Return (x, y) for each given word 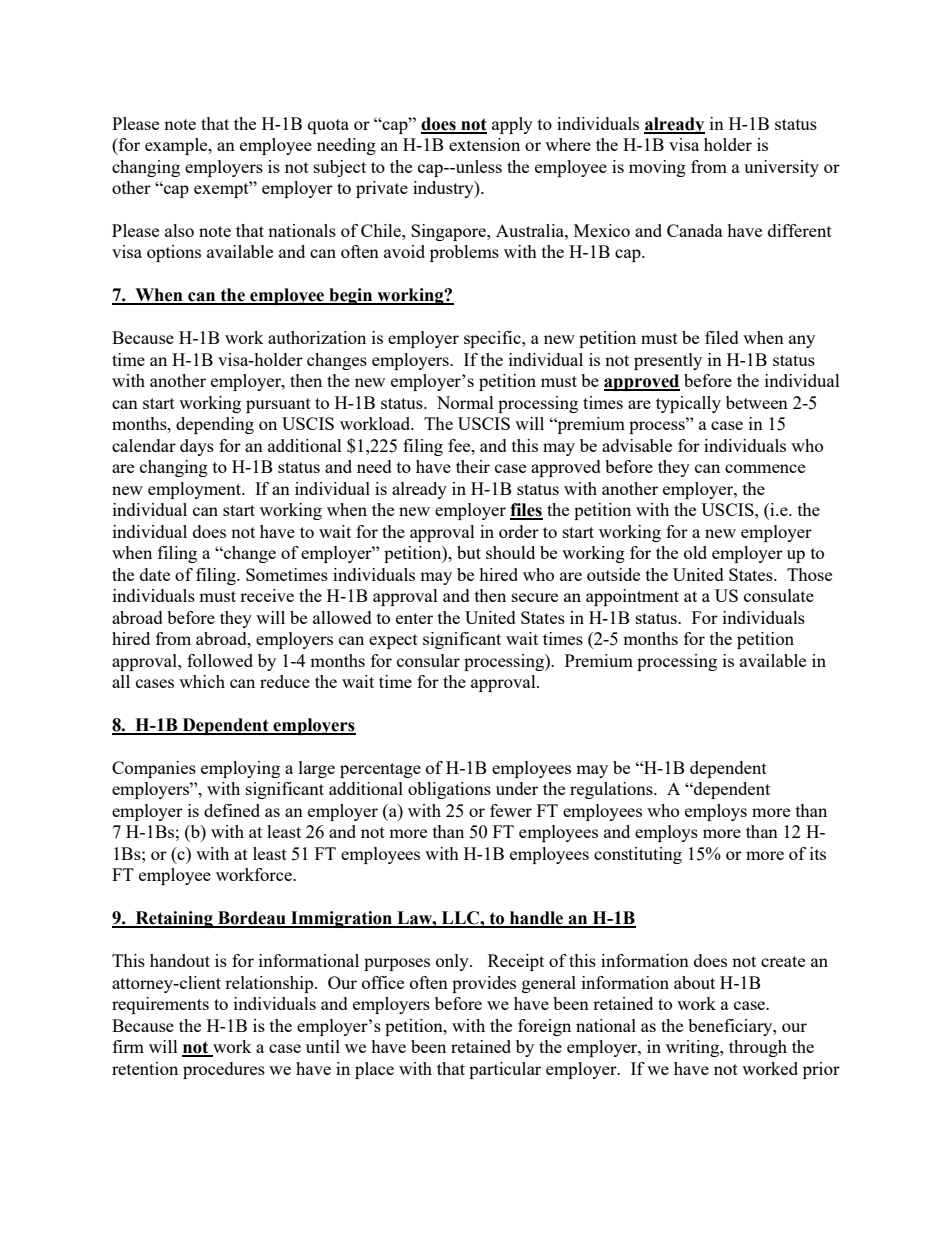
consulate (779, 595)
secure (535, 597)
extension (484, 144)
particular (505, 1070)
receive (267, 595)
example (177, 146)
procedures (224, 1070)
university (781, 168)
